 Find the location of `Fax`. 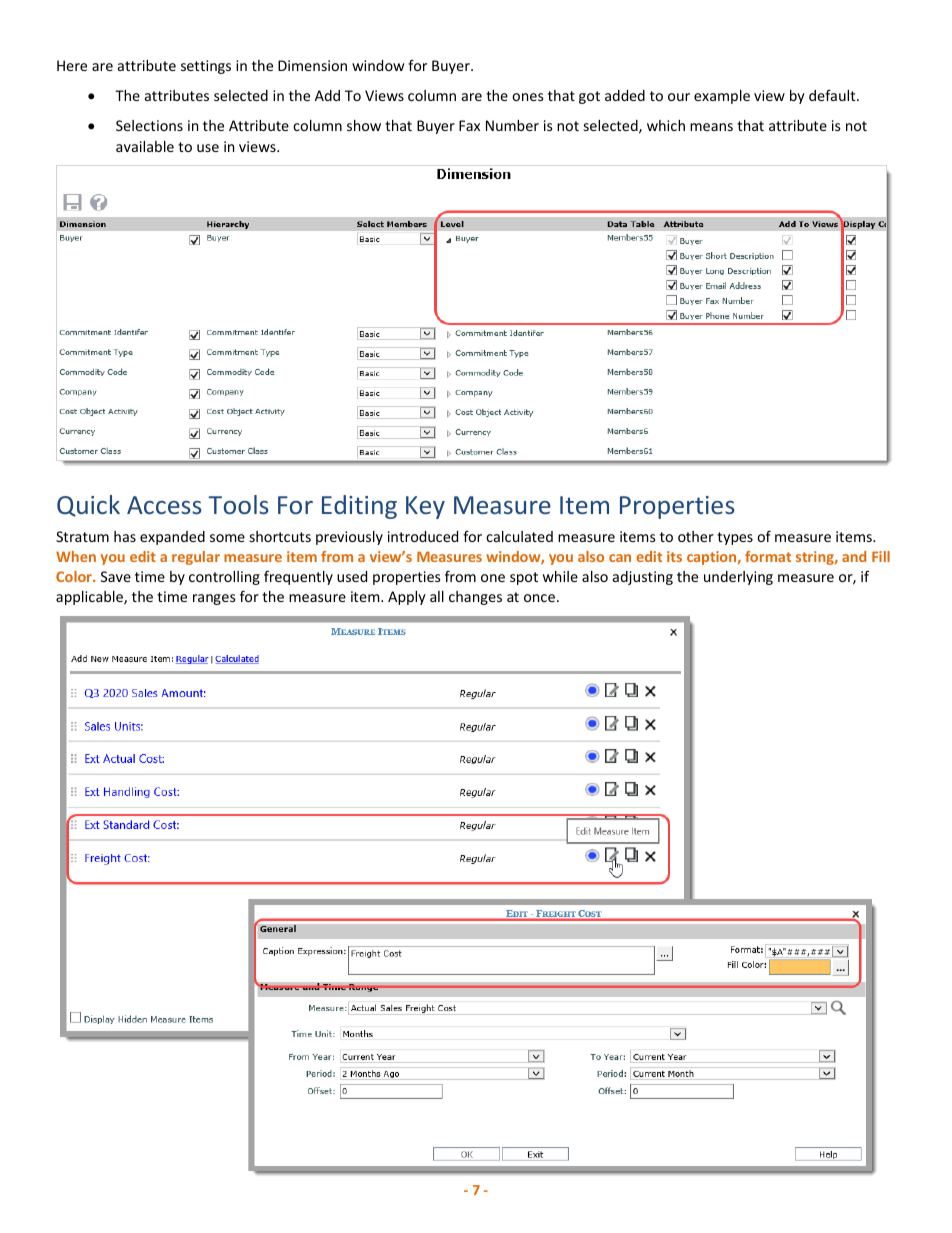

Fax is located at coordinates (469, 125).
